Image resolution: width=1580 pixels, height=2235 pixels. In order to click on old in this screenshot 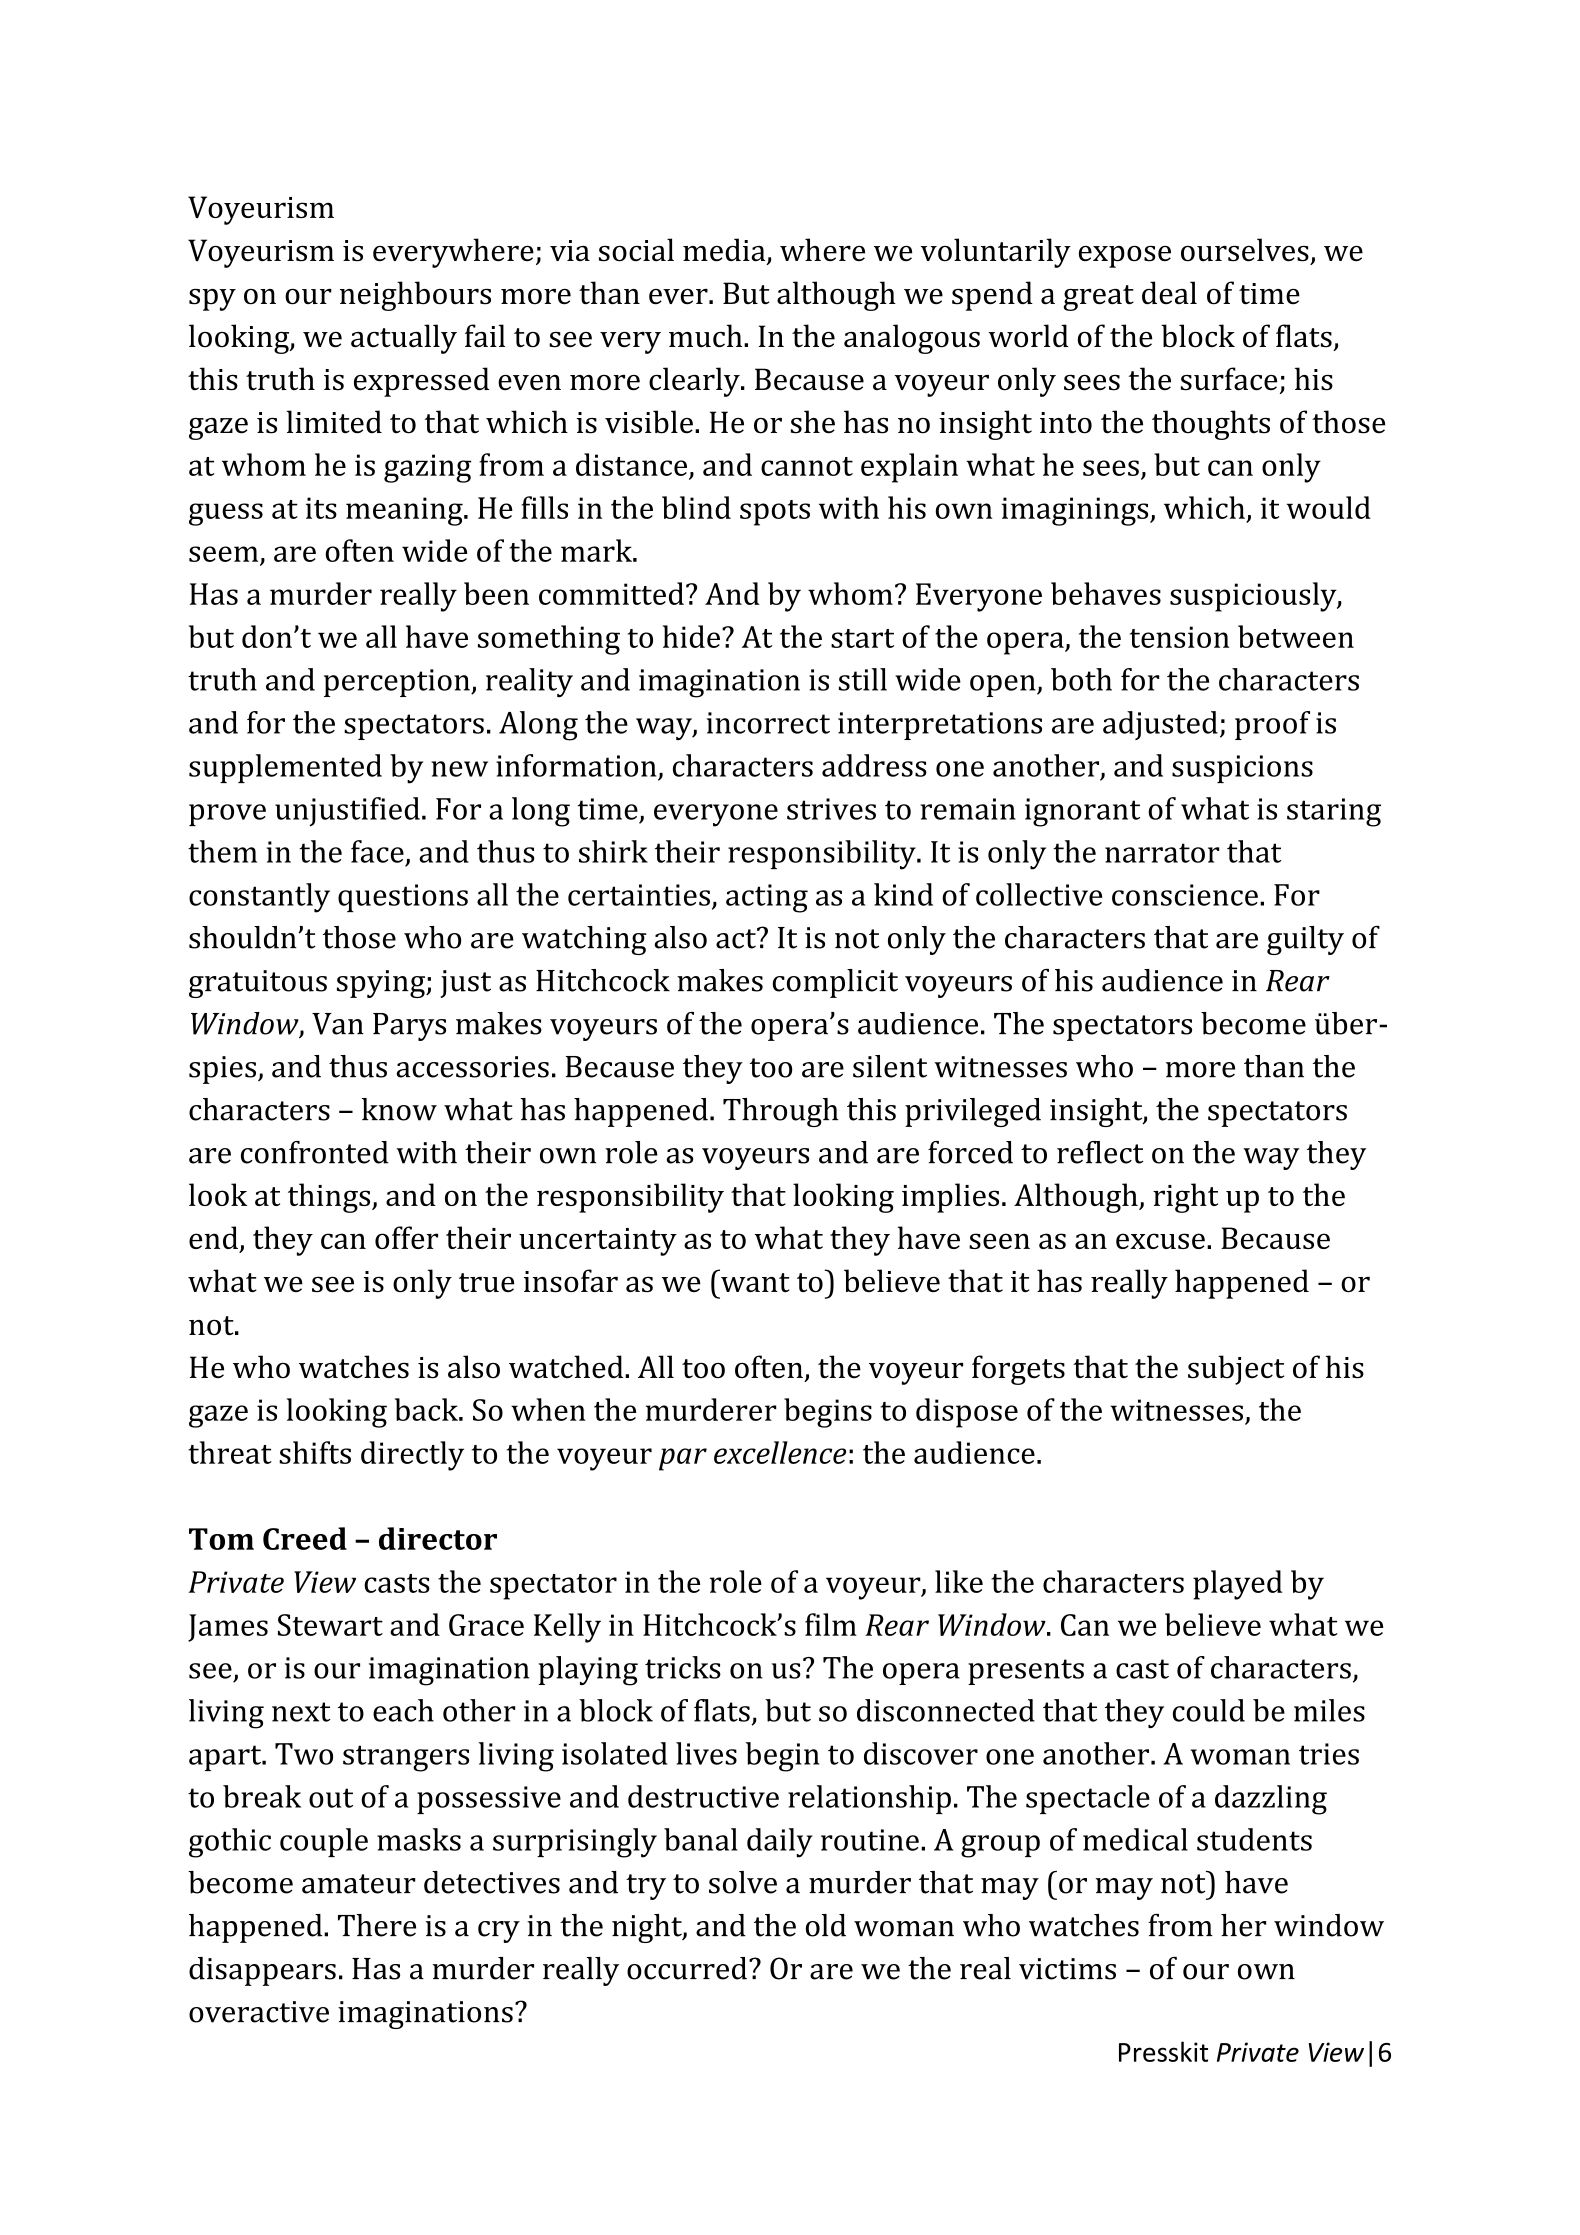, I will do `click(826, 1925)`.
